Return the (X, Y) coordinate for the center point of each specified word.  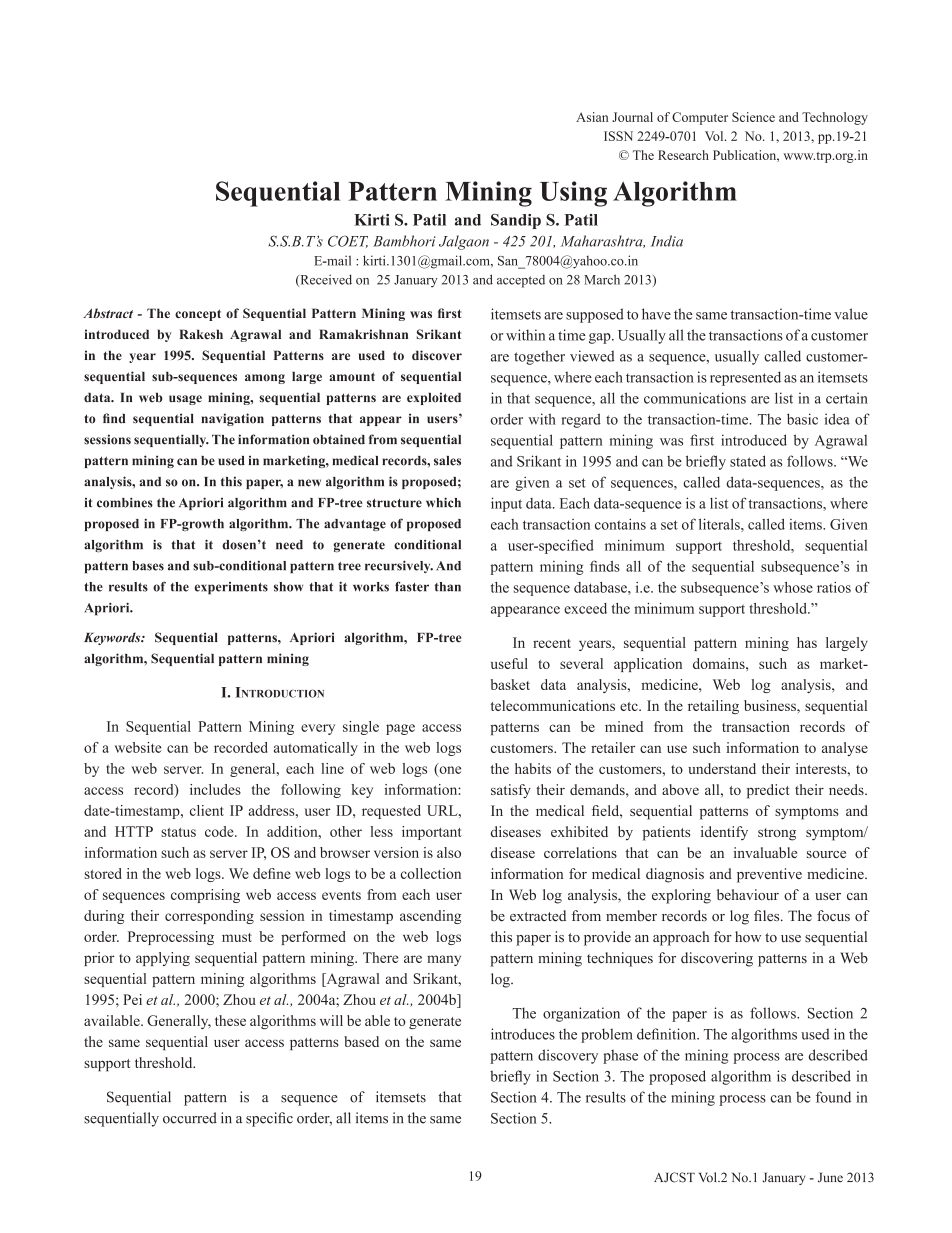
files (768, 916)
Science (753, 117)
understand (722, 768)
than (448, 587)
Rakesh (201, 334)
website (138, 747)
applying (163, 959)
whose (793, 587)
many (444, 960)
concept (198, 315)
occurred (190, 1118)
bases (148, 566)
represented (745, 378)
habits (533, 768)
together (539, 357)
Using (573, 194)
